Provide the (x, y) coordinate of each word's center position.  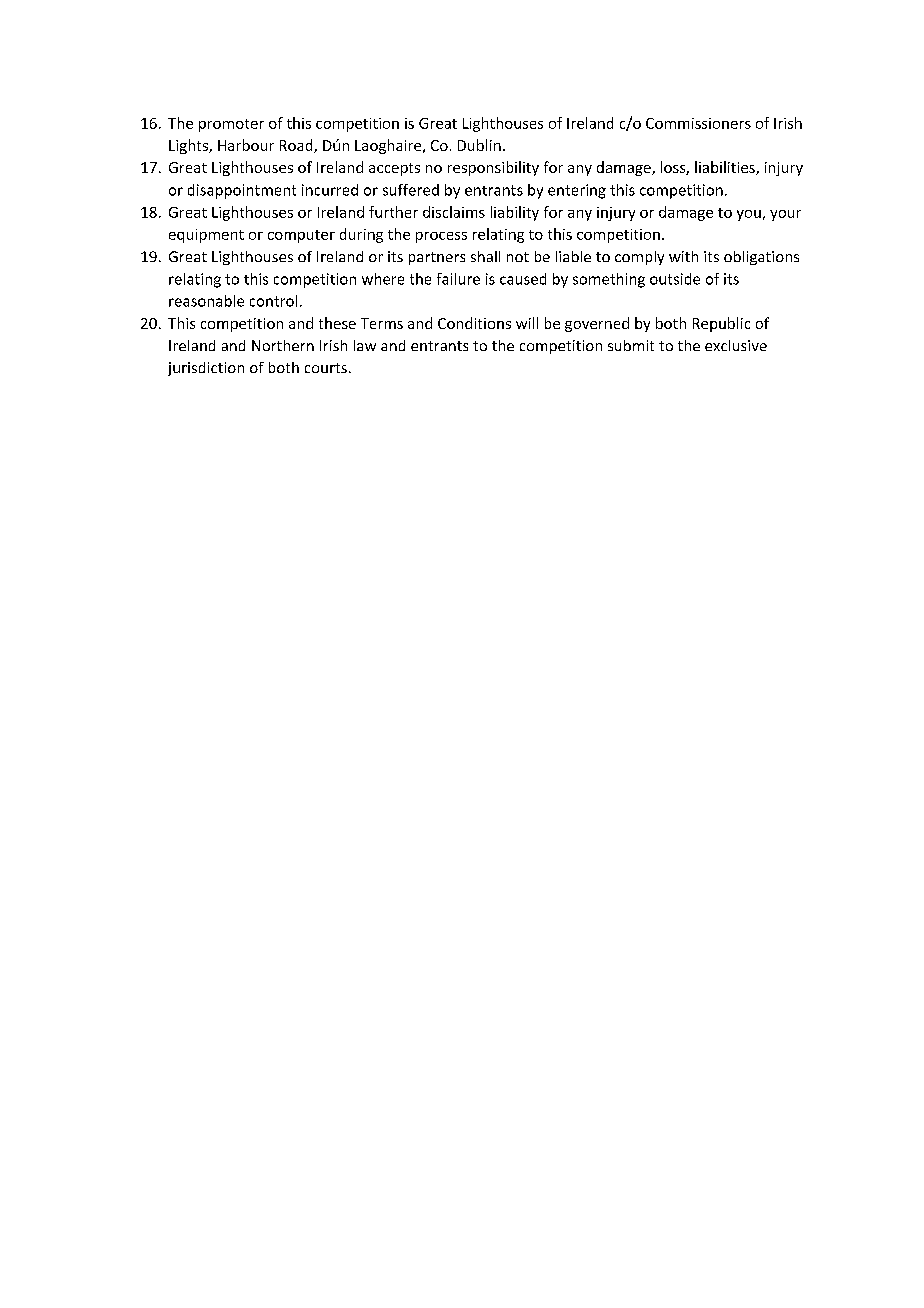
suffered (411, 190)
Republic (721, 324)
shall (485, 256)
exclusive (736, 345)
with (683, 256)
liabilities (726, 168)
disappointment (242, 191)
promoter (231, 125)
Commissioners (698, 123)
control (273, 301)
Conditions (474, 323)
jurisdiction (206, 369)
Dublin (479, 145)
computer (301, 236)
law (365, 345)
